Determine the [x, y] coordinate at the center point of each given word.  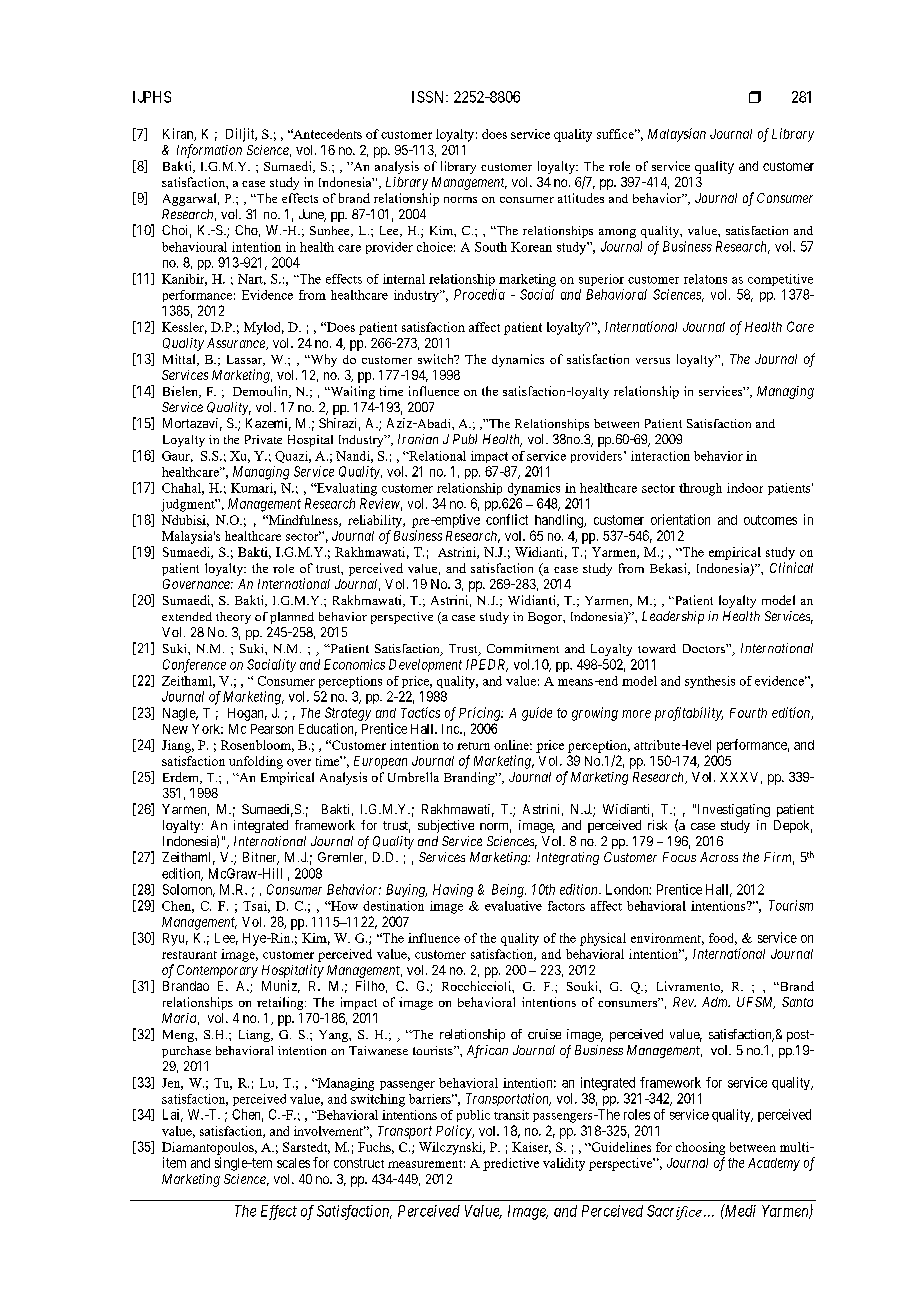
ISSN [429, 97]
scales [293, 1163]
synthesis [710, 682]
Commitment [523, 648]
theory [233, 618]
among [617, 233]
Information [209, 151]
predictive [511, 1164]
